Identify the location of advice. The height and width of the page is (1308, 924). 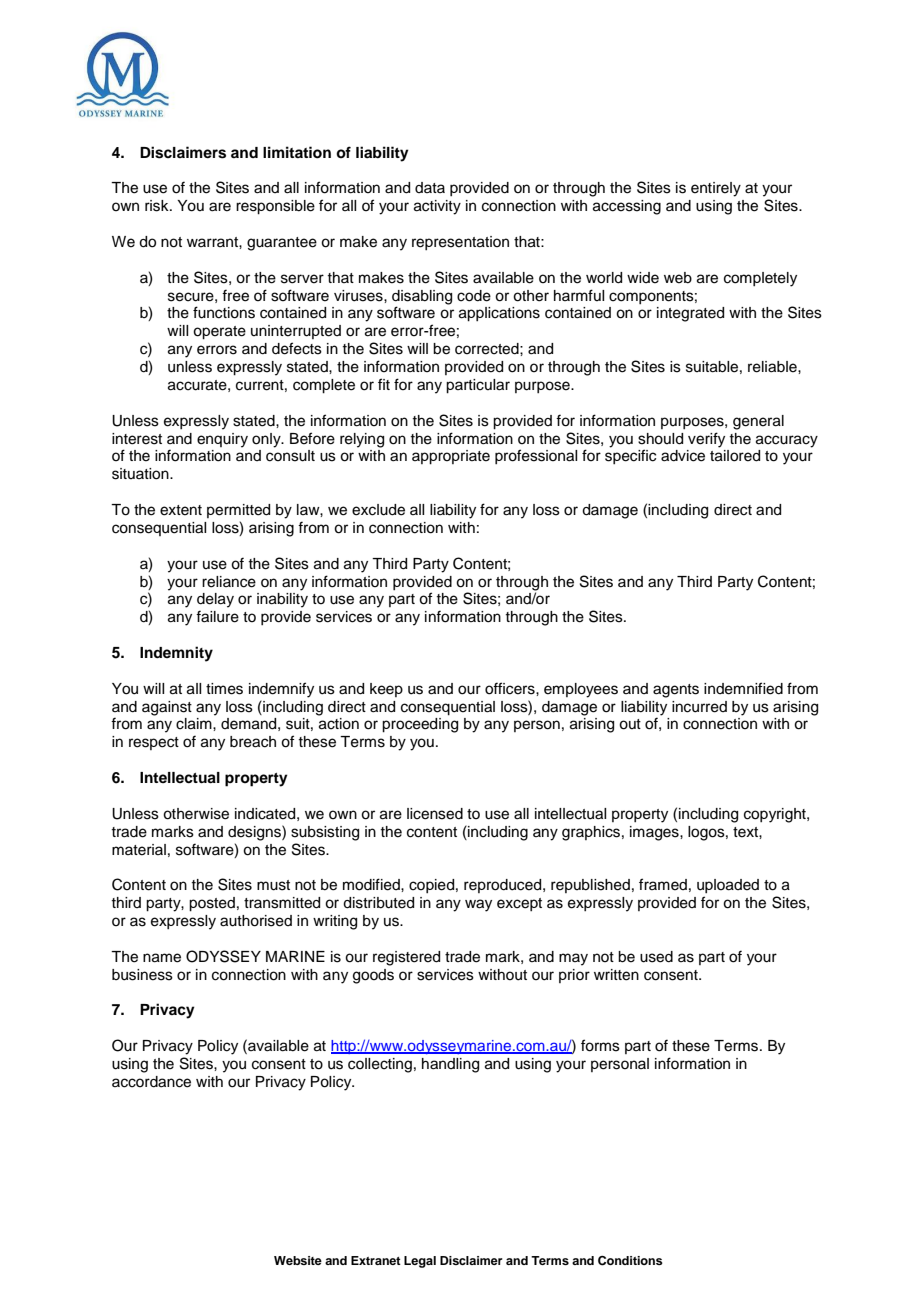
(683, 456).
